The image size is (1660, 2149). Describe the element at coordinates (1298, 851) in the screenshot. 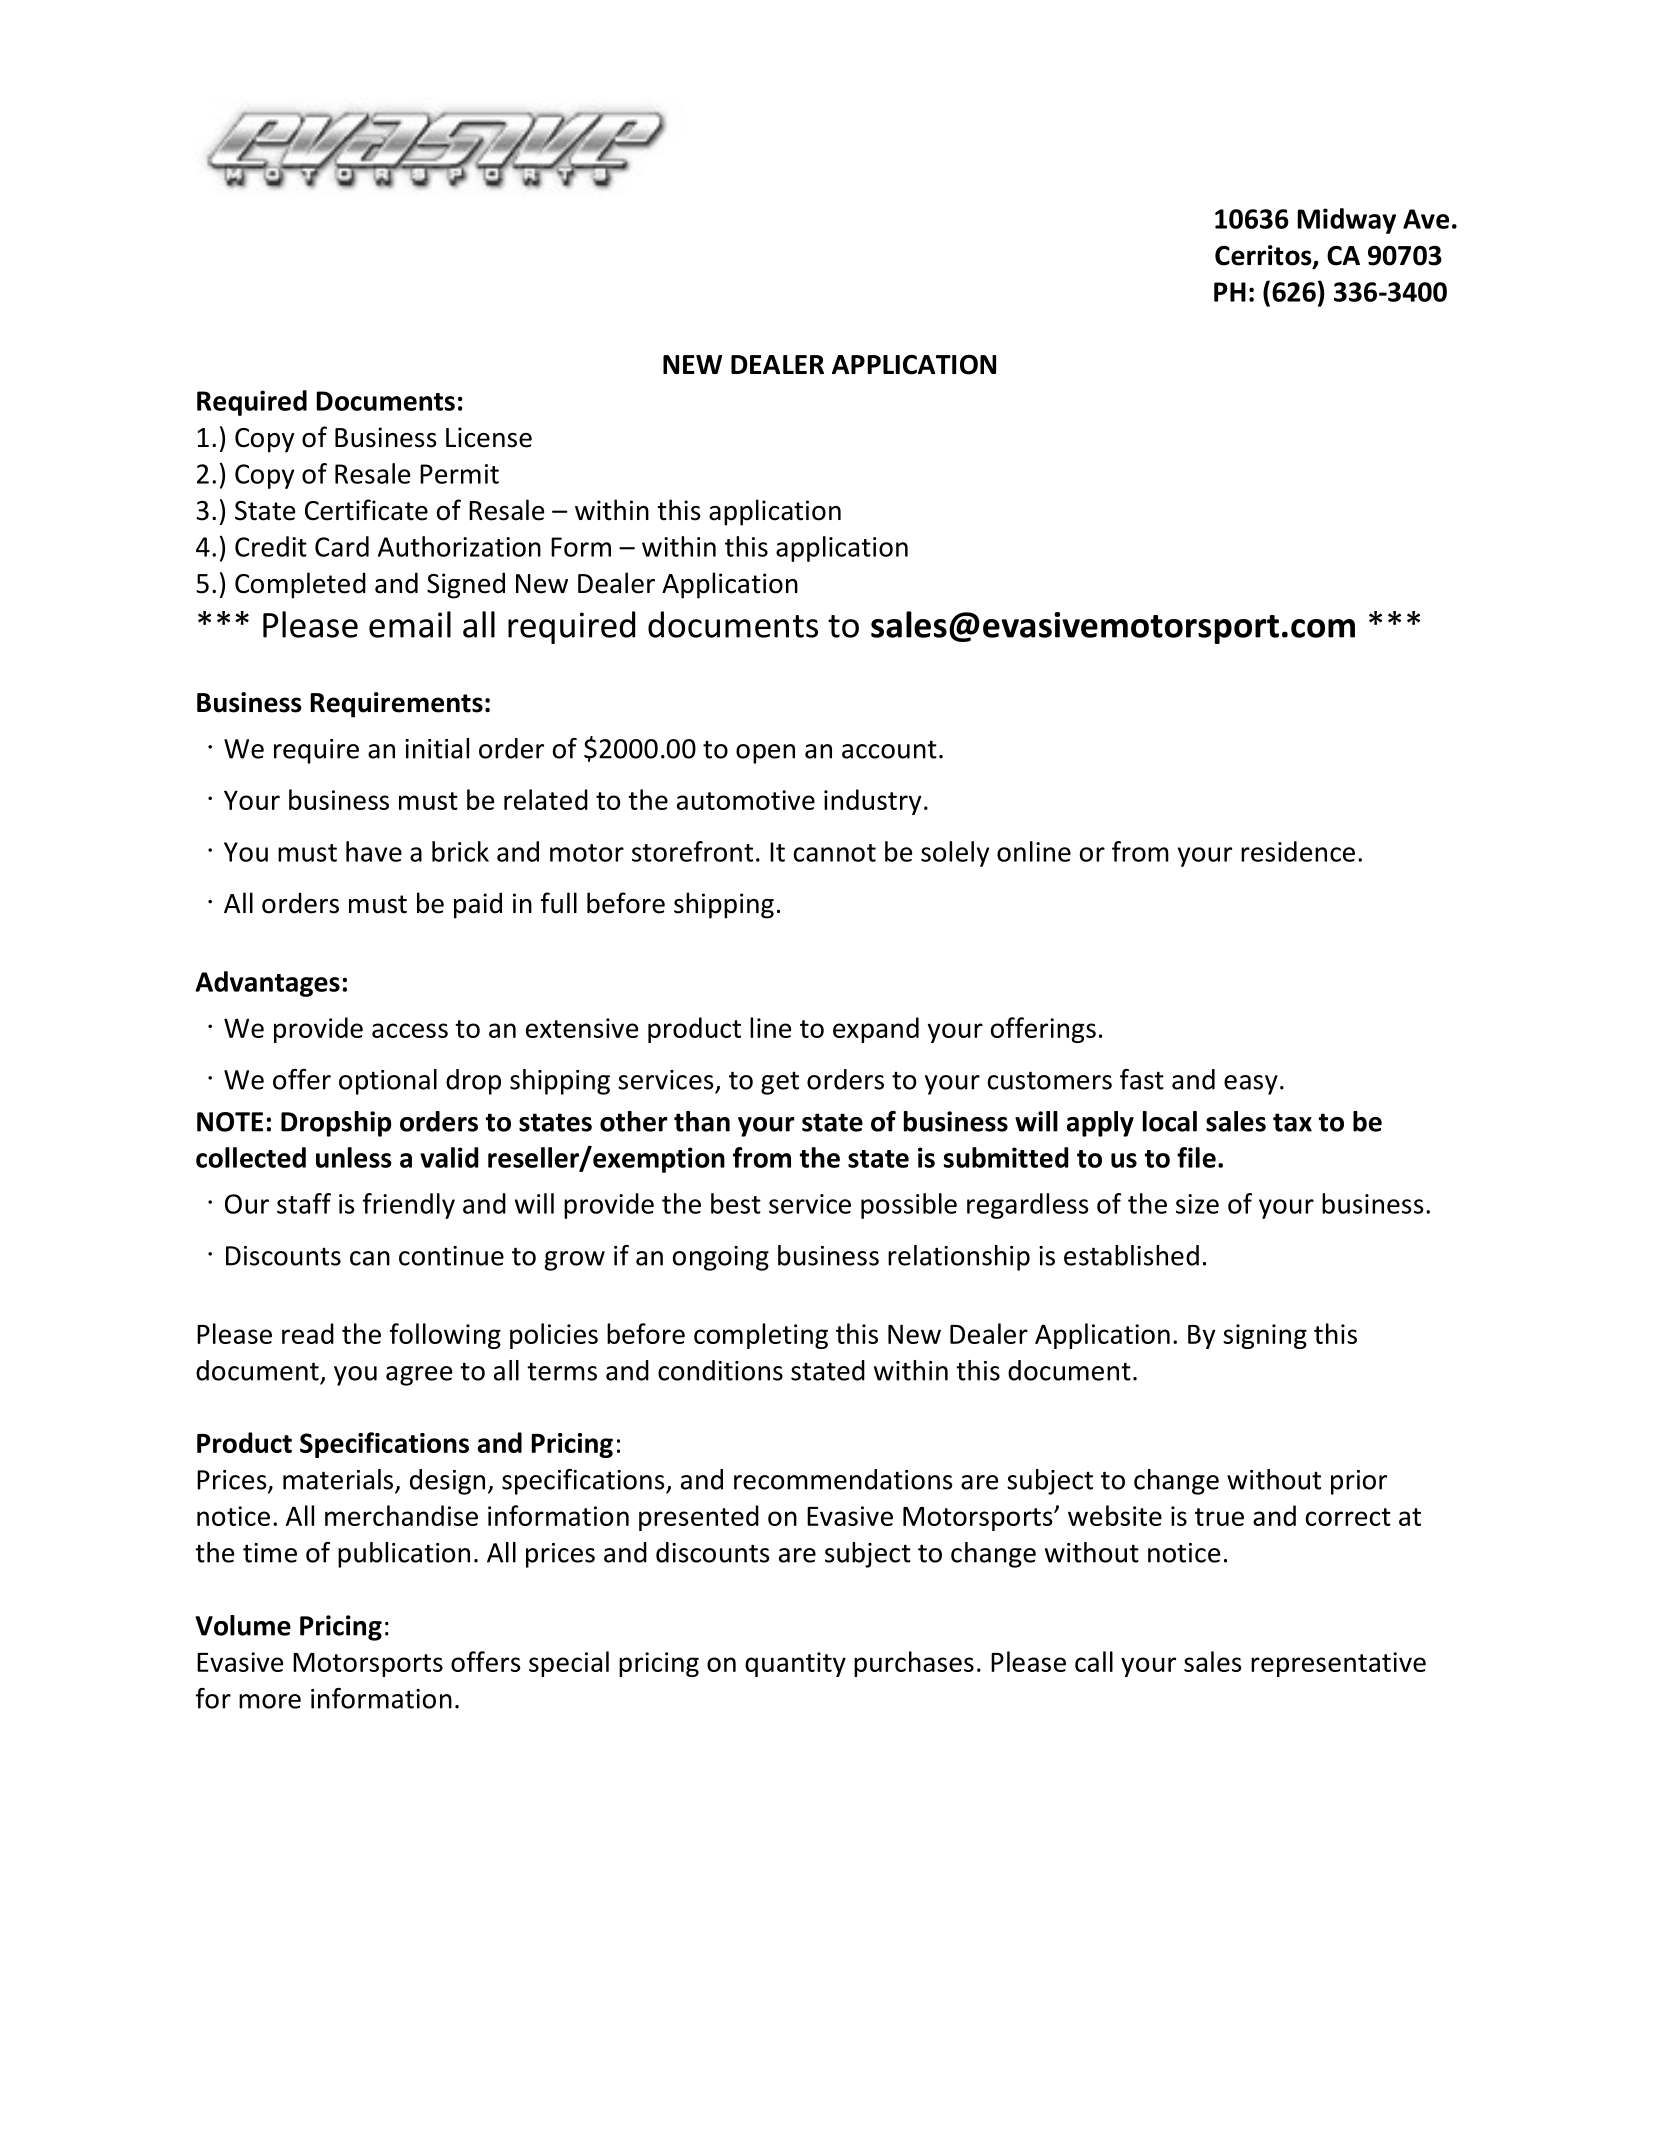

I see `residence` at that location.
